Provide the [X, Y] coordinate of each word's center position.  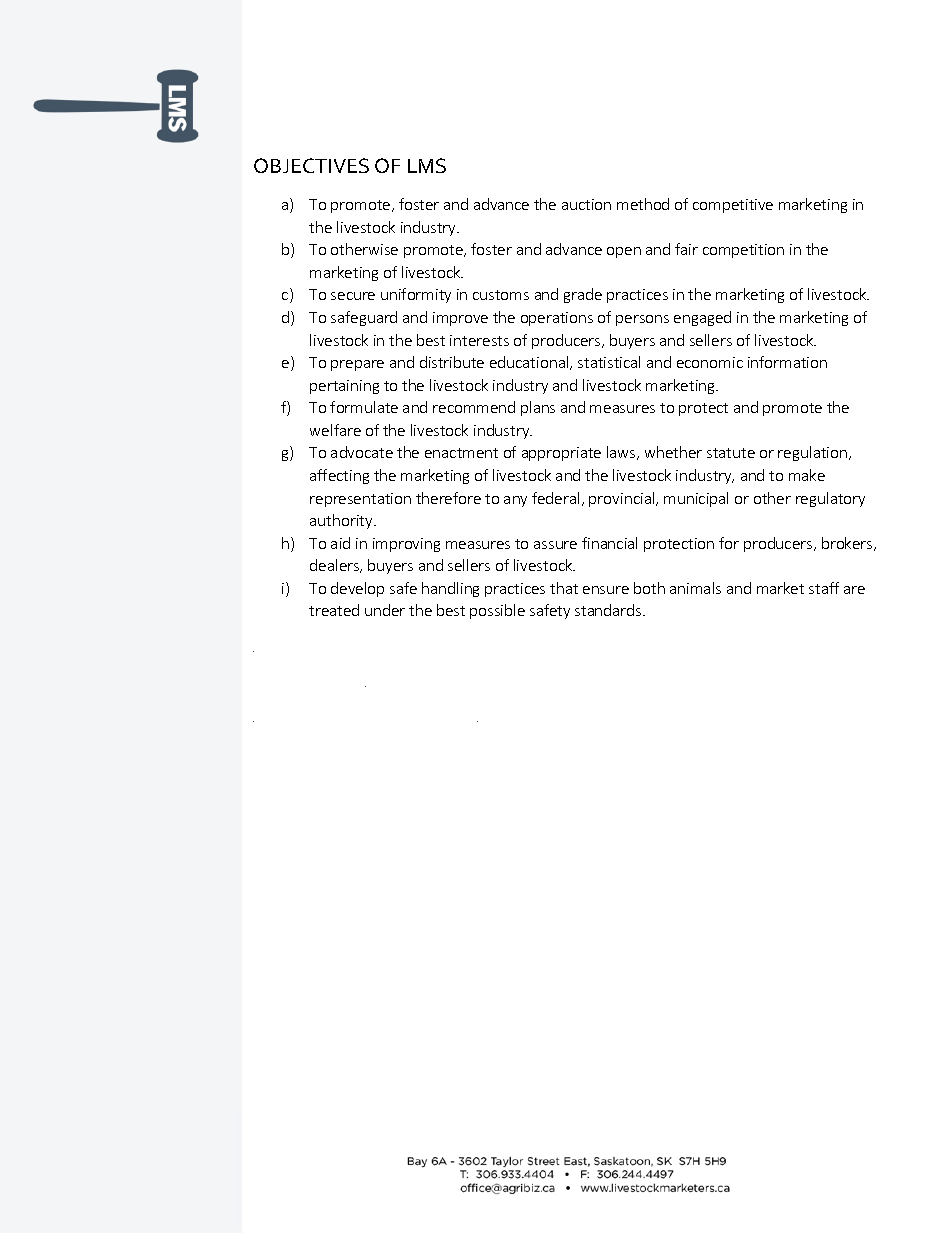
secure [353, 296]
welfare [335, 430]
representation [360, 500]
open [624, 252]
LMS [427, 165]
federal [555, 498]
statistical [609, 362]
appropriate [561, 454]
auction [586, 204]
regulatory [830, 499]
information [787, 362]
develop [357, 589]
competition [743, 251]
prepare [357, 365]
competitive [733, 206]
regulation [812, 453]
